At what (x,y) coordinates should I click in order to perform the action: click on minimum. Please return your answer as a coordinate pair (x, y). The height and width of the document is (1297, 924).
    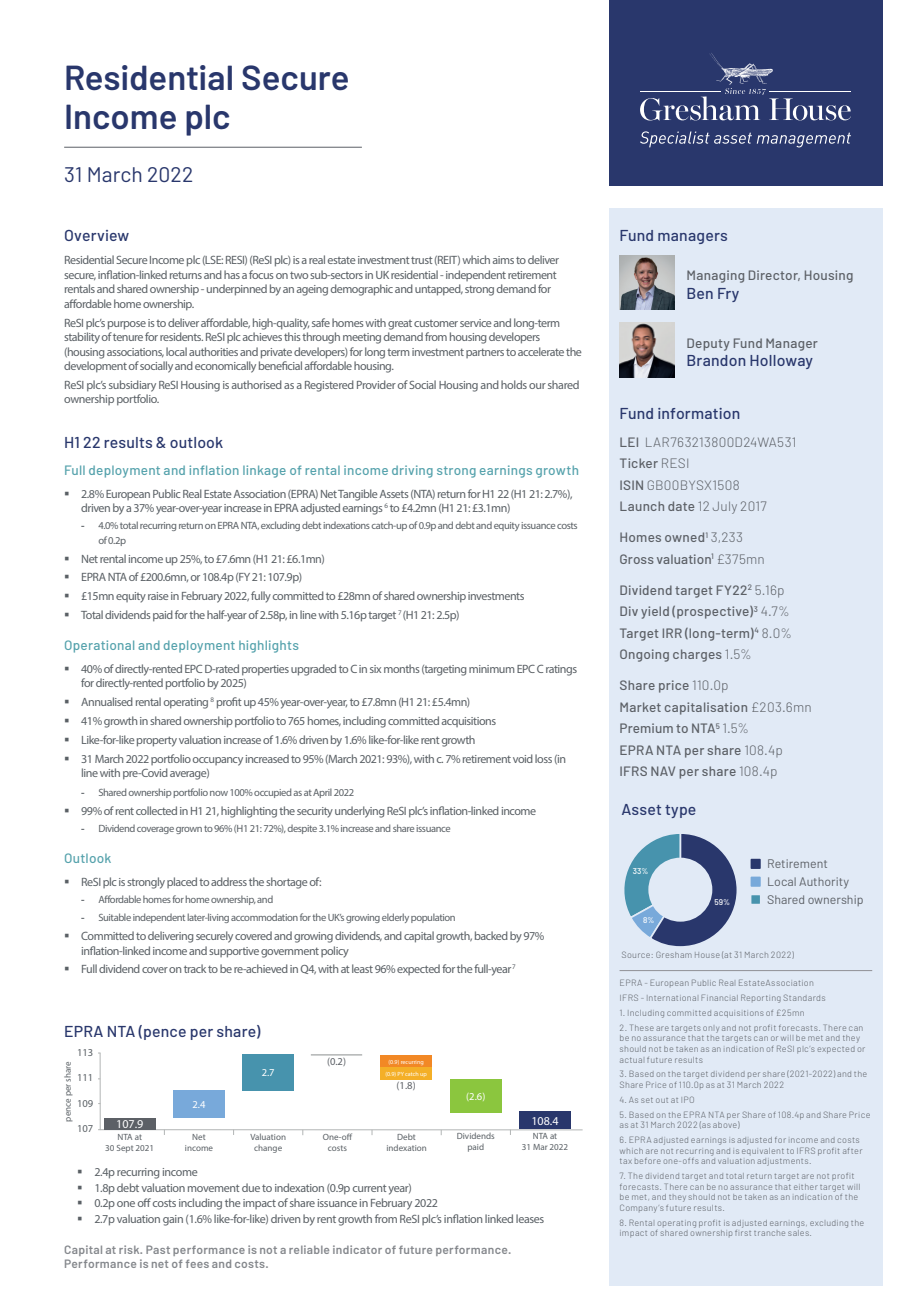
    Looking at the image, I should click on (491, 669).
